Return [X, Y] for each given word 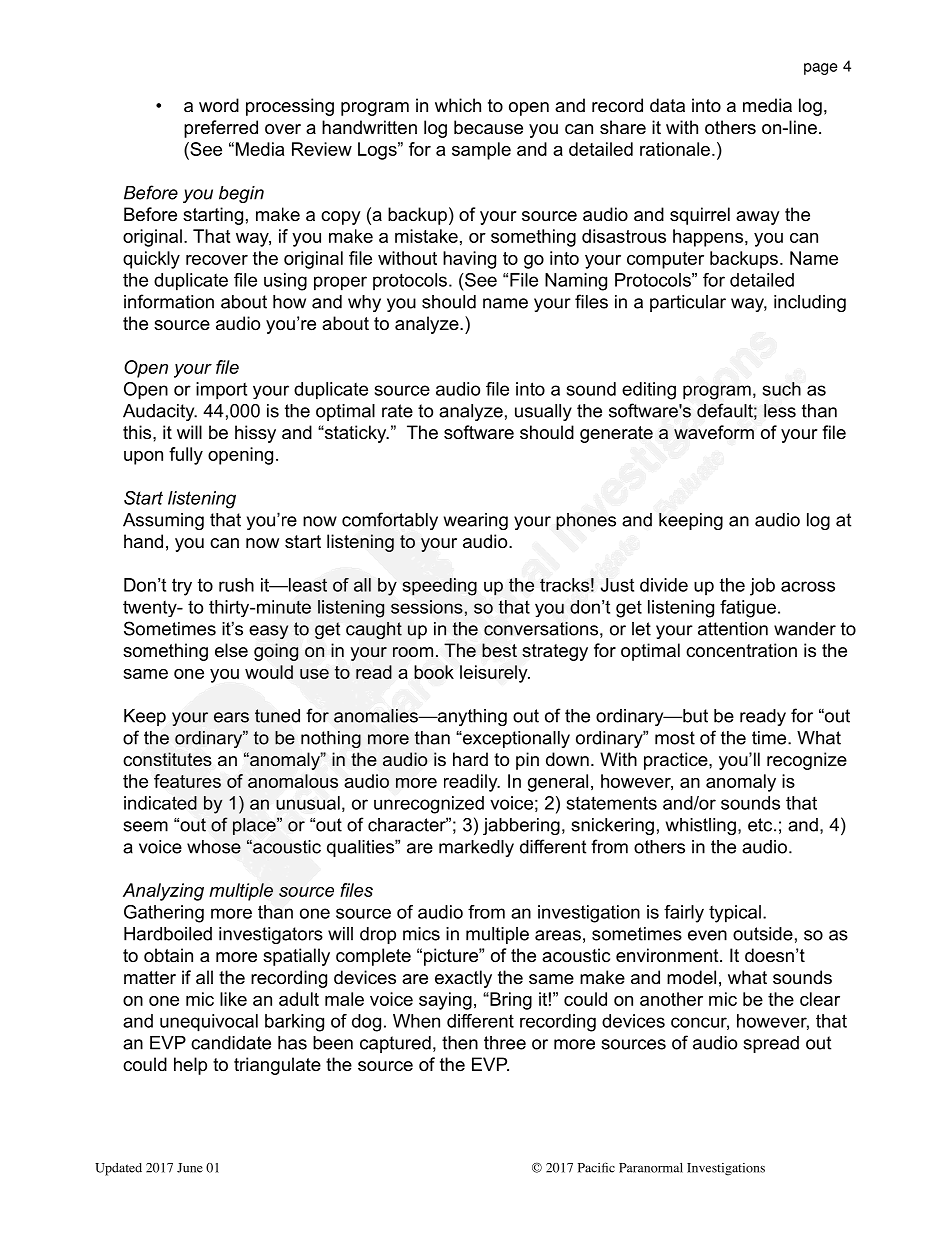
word [219, 105]
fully [186, 456]
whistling [701, 826]
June [190, 1168]
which [458, 105]
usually [543, 412]
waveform [714, 432]
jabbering [521, 826]
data [667, 105]
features [187, 781]
